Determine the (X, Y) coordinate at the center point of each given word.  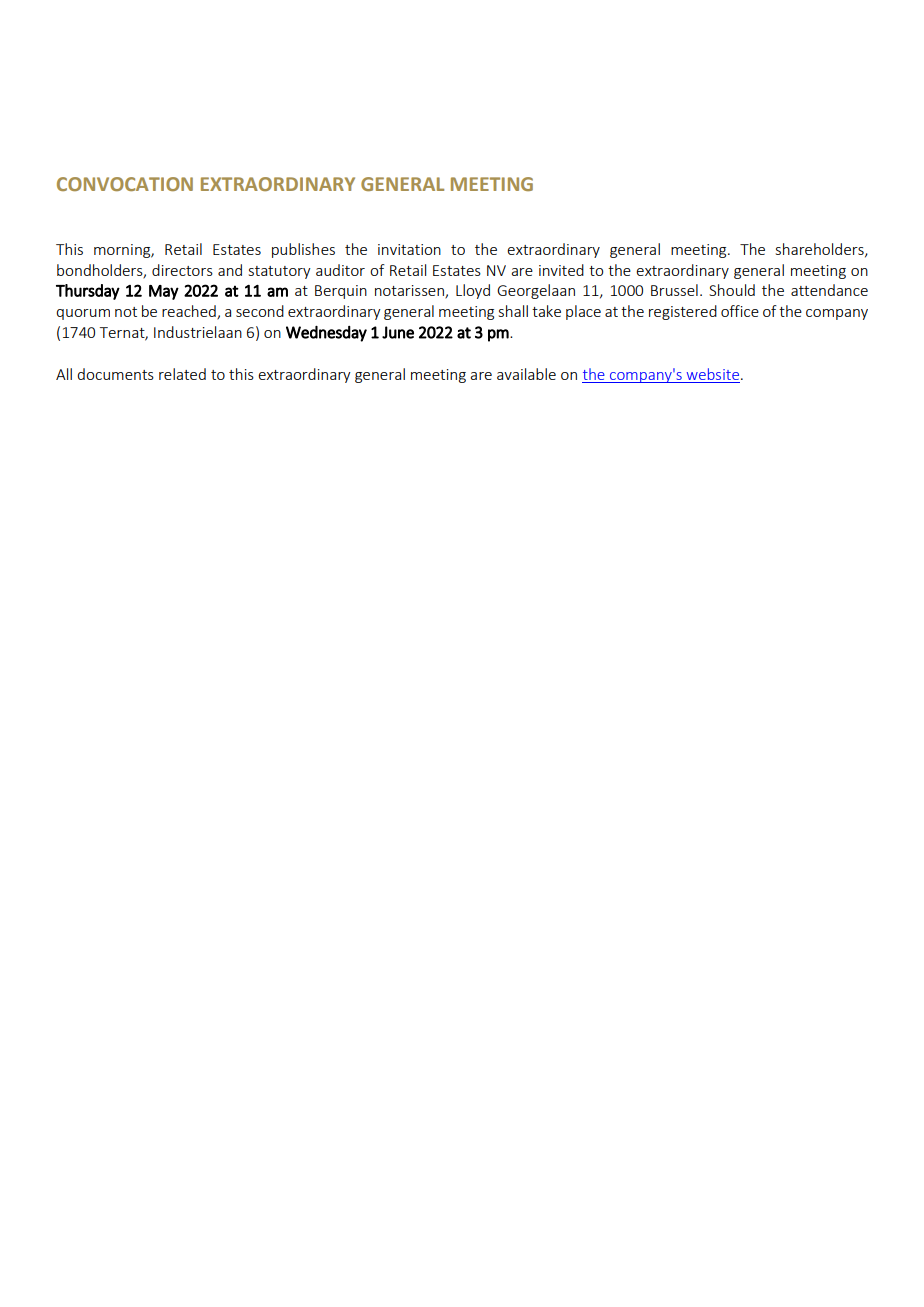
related (182, 374)
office (740, 311)
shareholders (821, 250)
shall (513, 311)
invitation (409, 249)
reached (190, 312)
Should (732, 290)
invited (561, 270)
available (526, 374)
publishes (303, 250)
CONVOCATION (125, 184)
